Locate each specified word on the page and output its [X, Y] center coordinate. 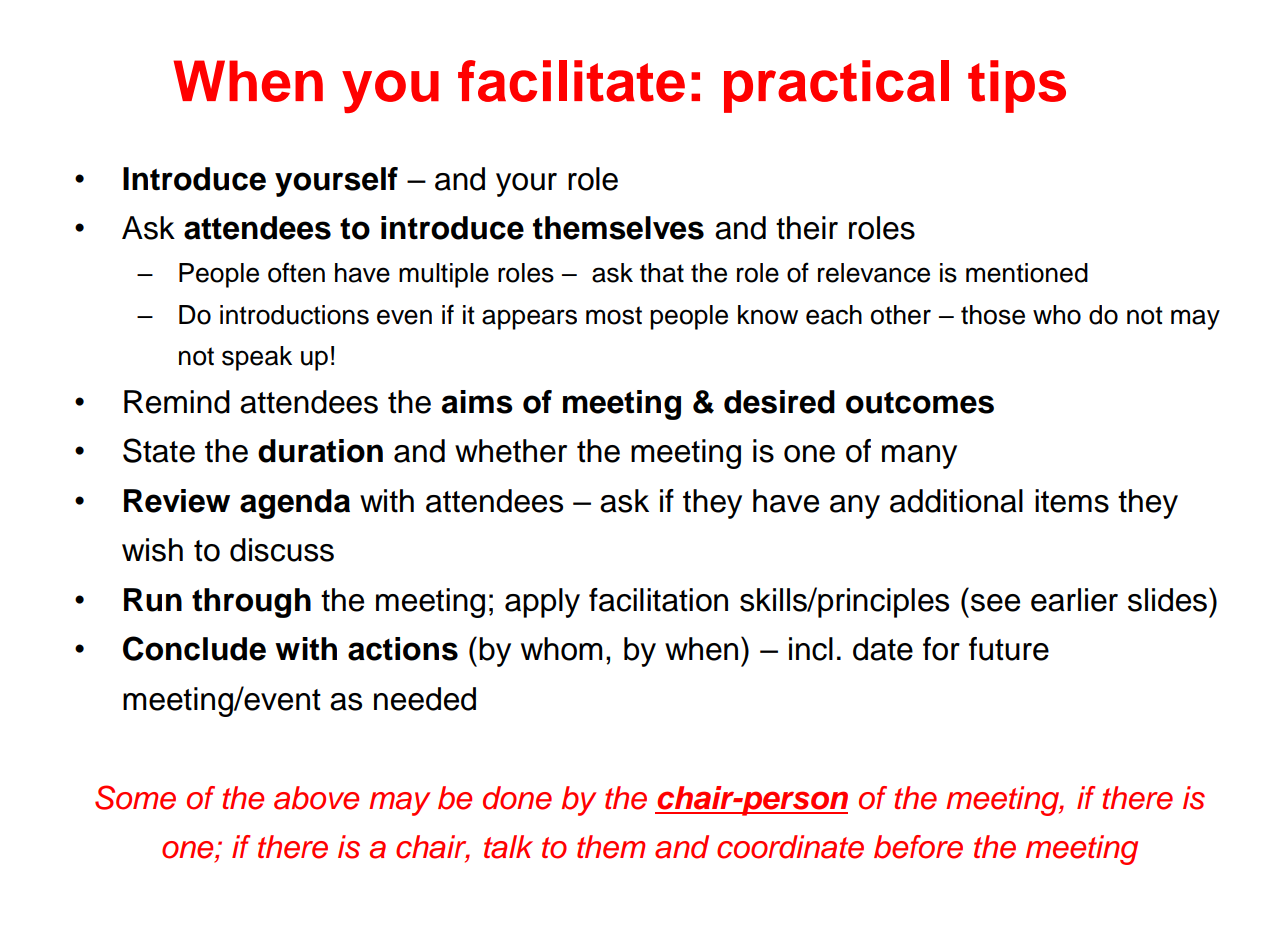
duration [320, 451]
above [316, 798]
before [918, 847]
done [517, 798]
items [1072, 501]
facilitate [571, 81]
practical [836, 86]
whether [511, 451]
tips [1017, 86]
